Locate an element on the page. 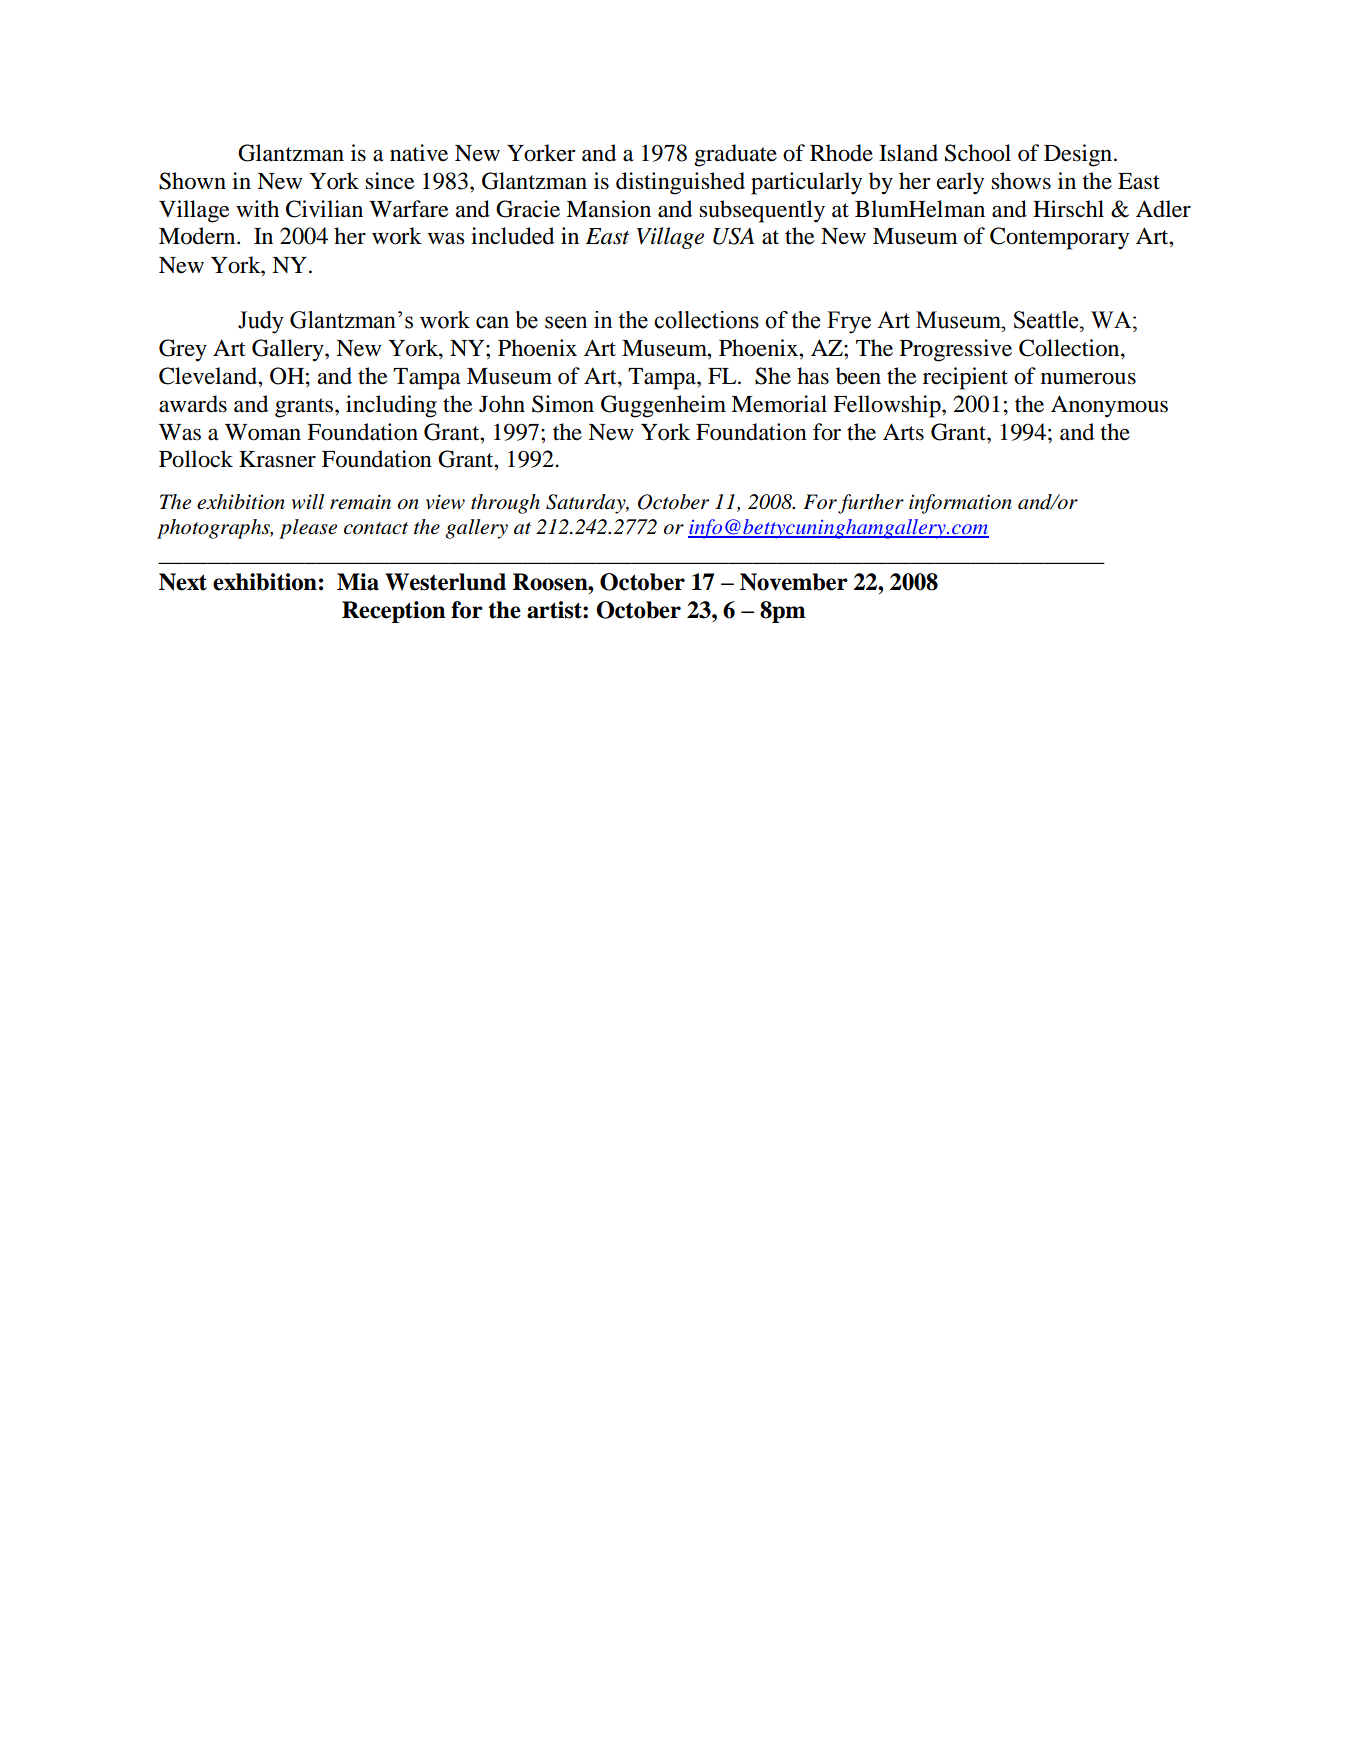 The width and height of the image is (1349, 1746). Guggenheim is located at coordinates (663, 406).
